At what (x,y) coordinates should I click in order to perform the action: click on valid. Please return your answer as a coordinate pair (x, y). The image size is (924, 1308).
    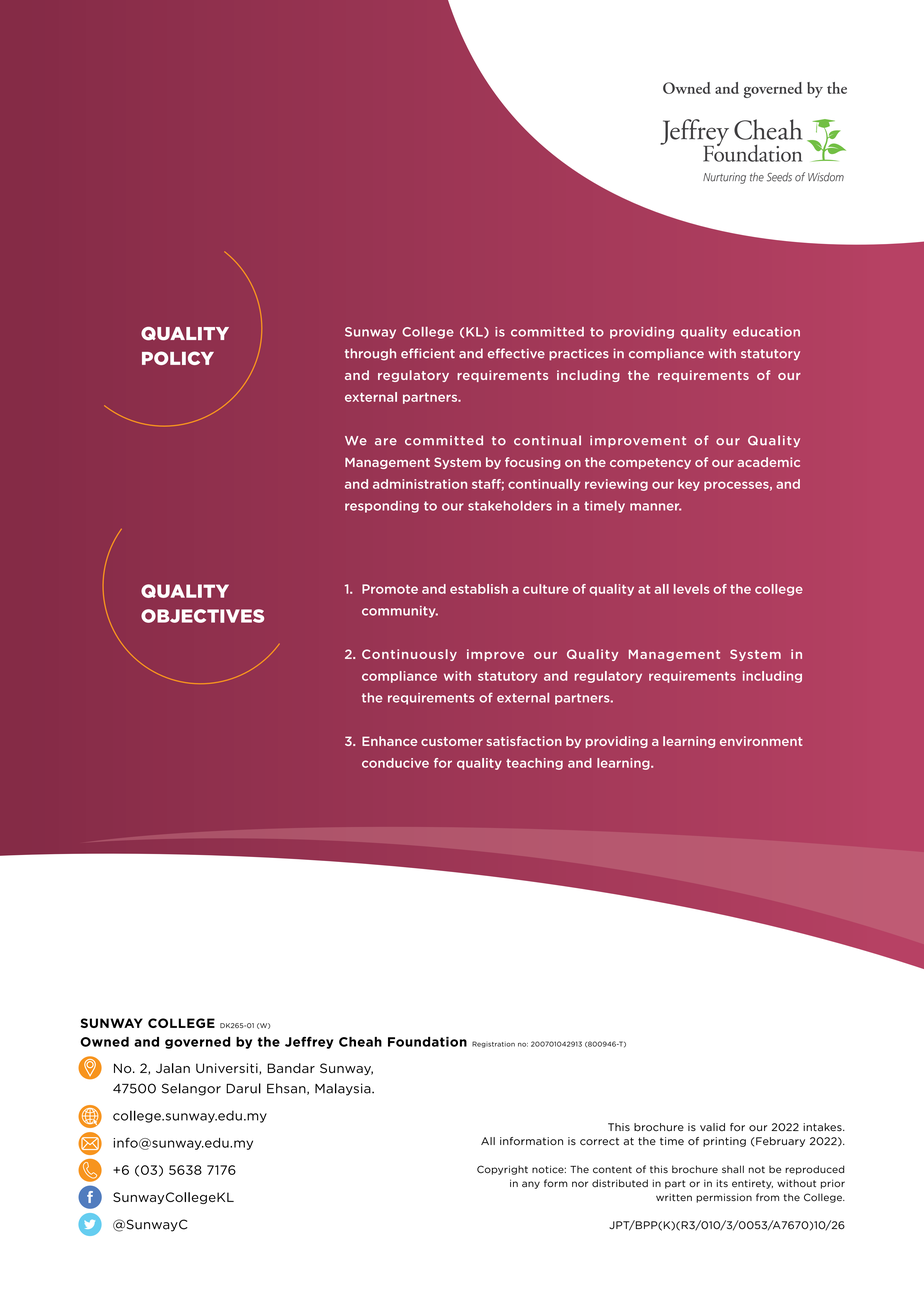
    Looking at the image, I should click on (712, 1127).
